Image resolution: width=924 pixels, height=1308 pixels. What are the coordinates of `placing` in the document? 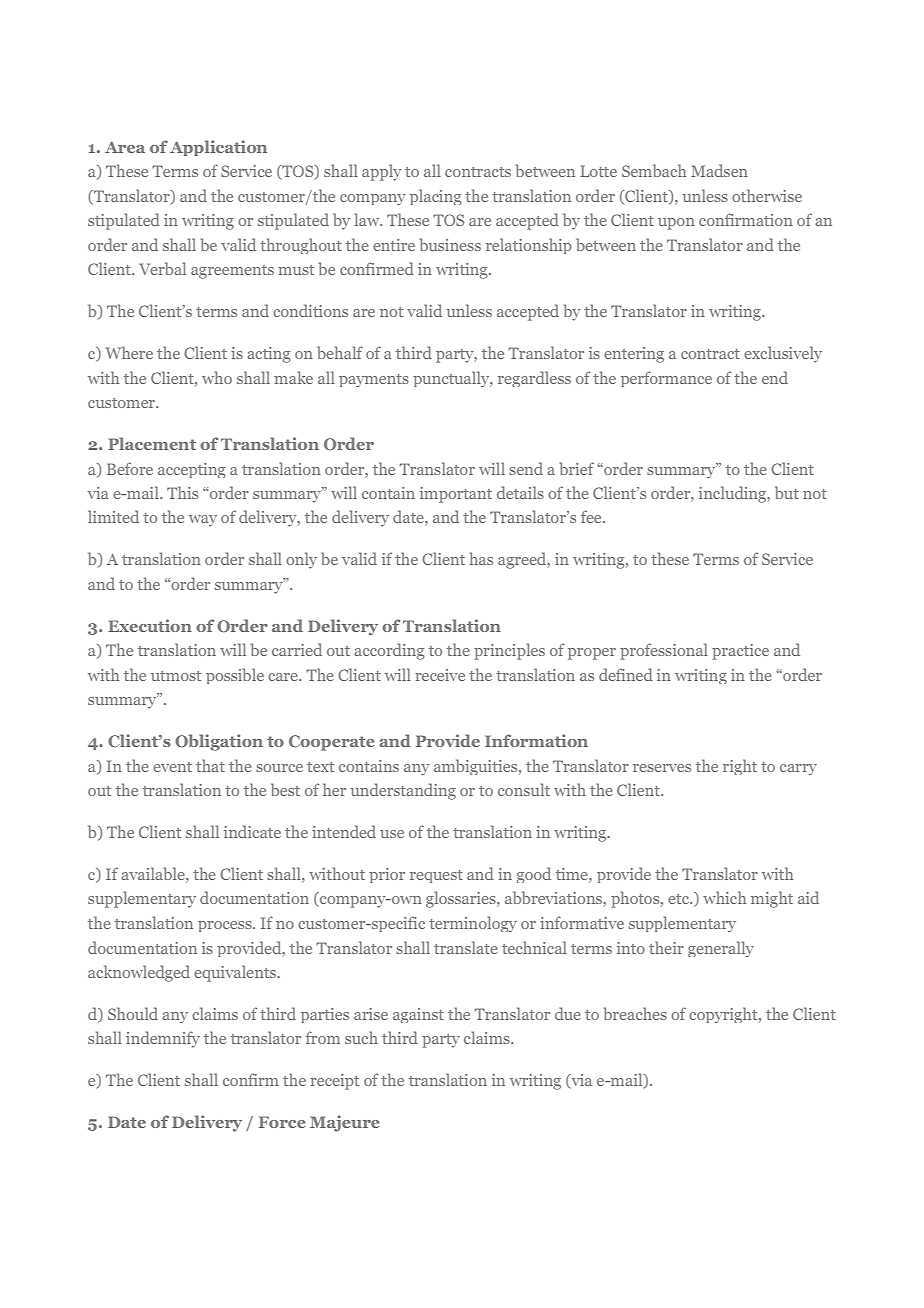 It's located at (436, 197).
